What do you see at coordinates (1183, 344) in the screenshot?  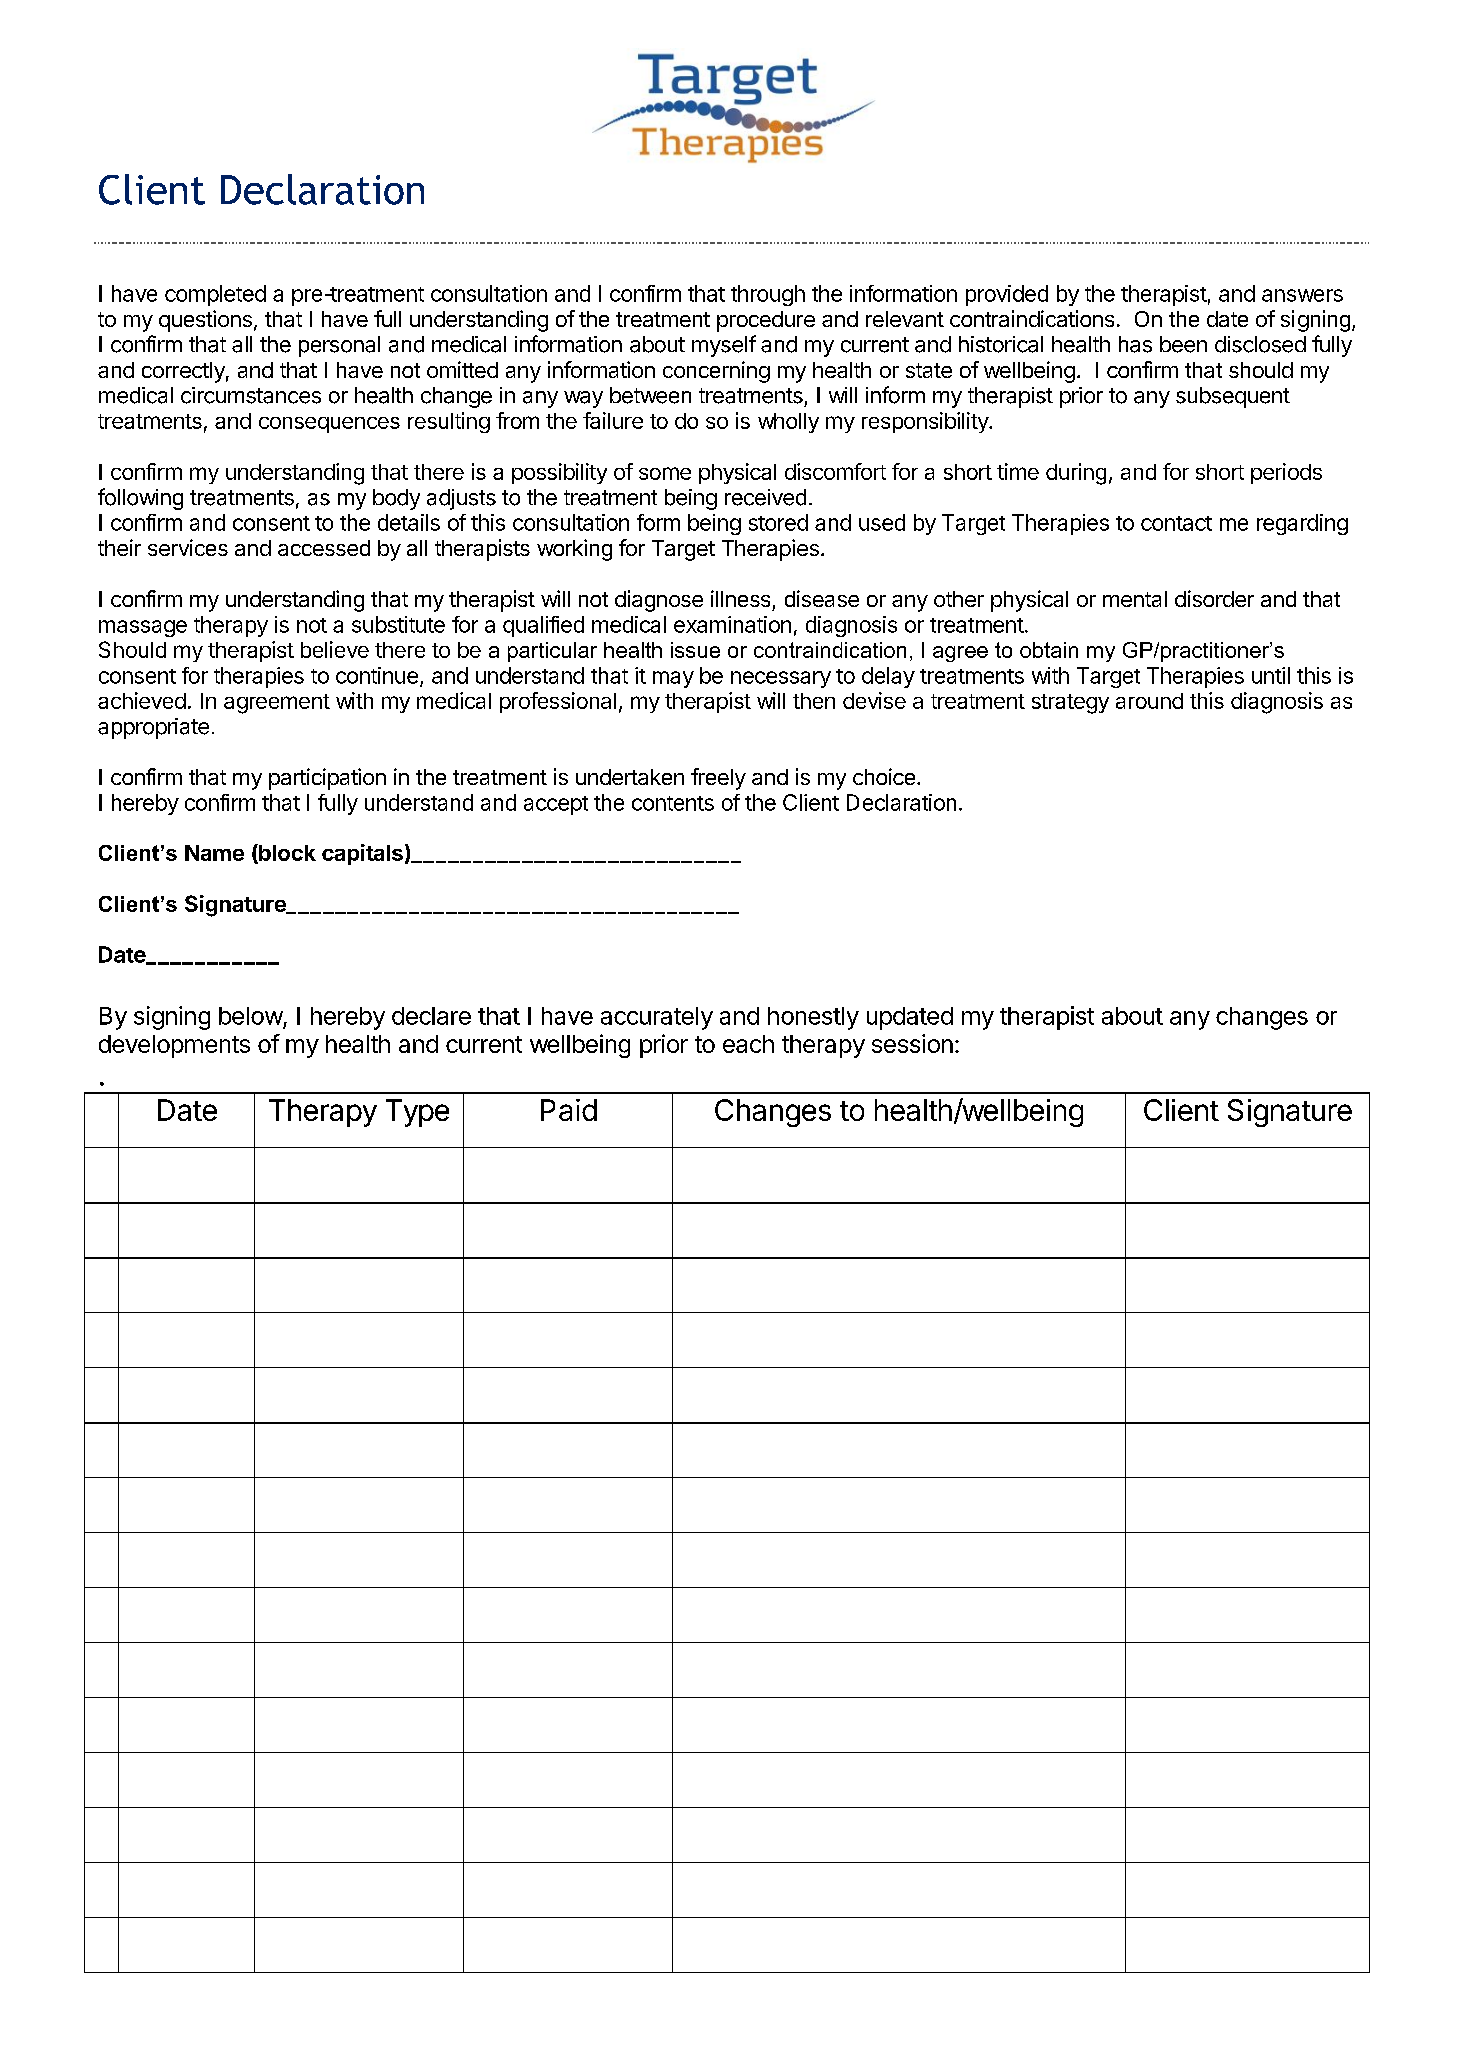 I see `been` at bounding box center [1183, 344].
